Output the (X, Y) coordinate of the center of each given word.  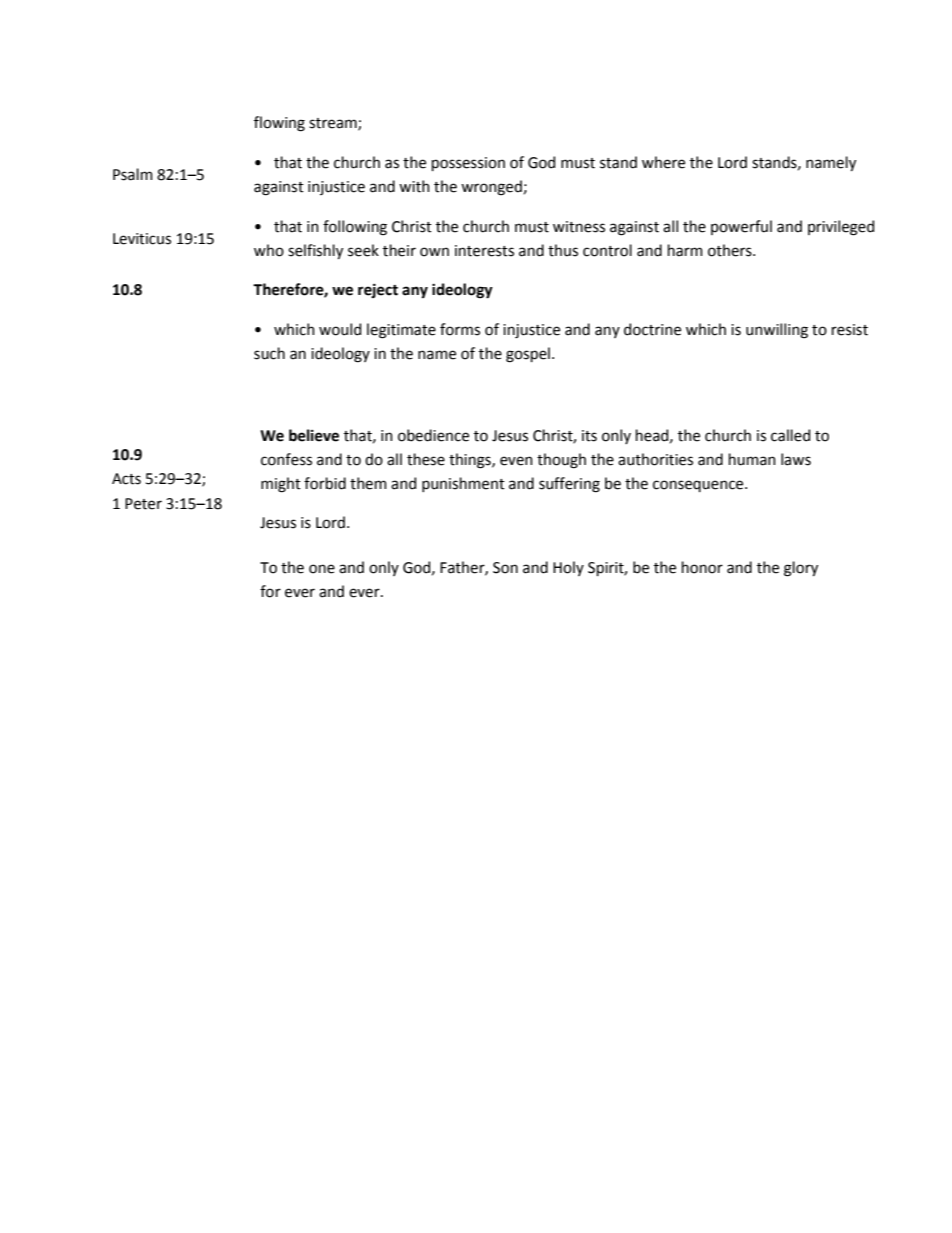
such (269, 353)
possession (468, 164)
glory (801, 569)
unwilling (777, 331)
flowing (279, 124)
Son (505, 568)
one (322, 569)
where (663, 162)
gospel (528, 355)
